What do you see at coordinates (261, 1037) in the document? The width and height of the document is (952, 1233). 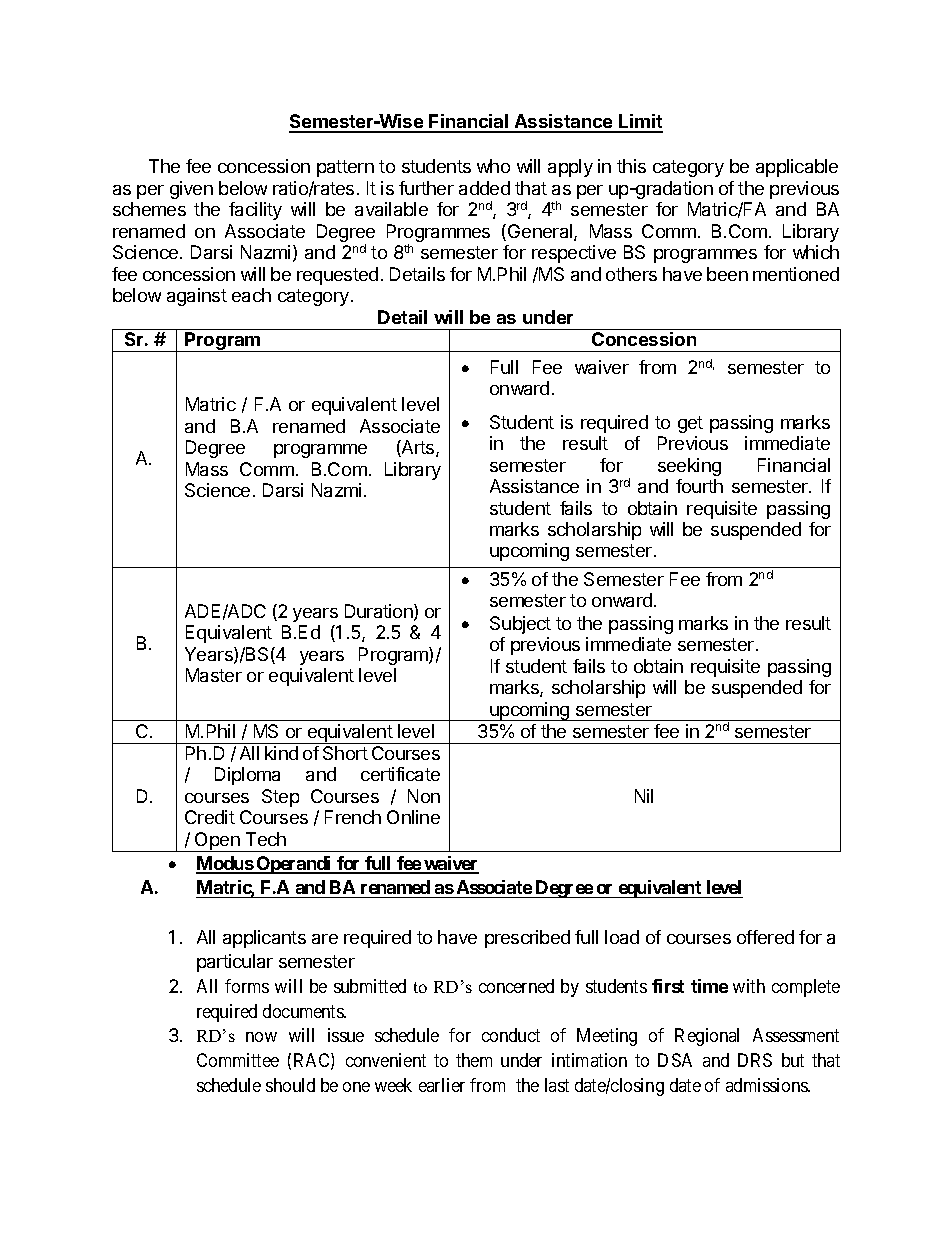 I see `now` at bounding box center [261, 1037].
